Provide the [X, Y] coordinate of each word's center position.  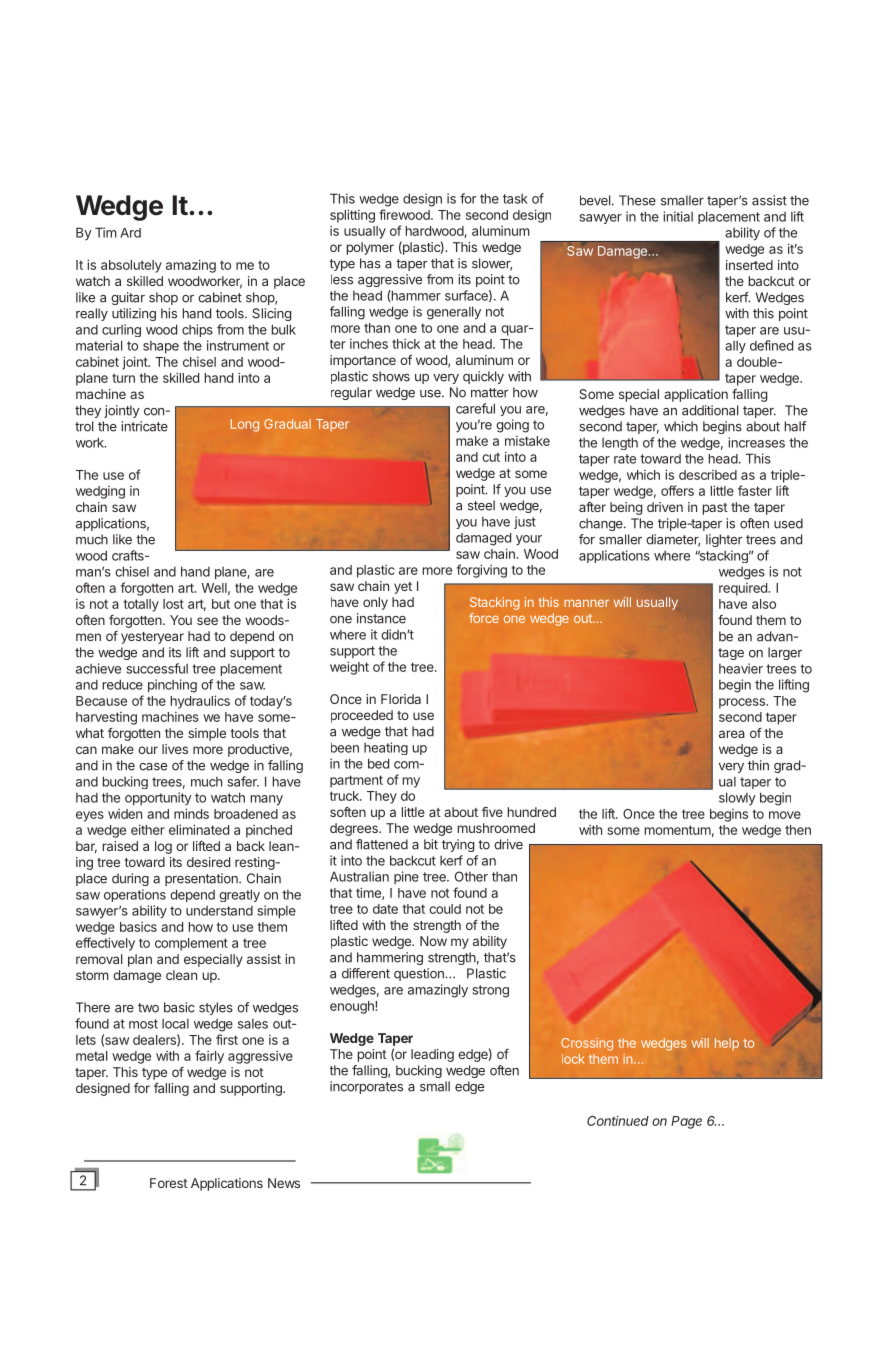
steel [481, 505]
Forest [169, 1183]
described [708, 475]
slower [492, 264]
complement [191, 944]
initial [678, 216]
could [445, 909]
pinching [172, 686]
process [743, 703]
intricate [145, 426]
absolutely [131, 266]
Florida [401, 699]
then [798, 830]
